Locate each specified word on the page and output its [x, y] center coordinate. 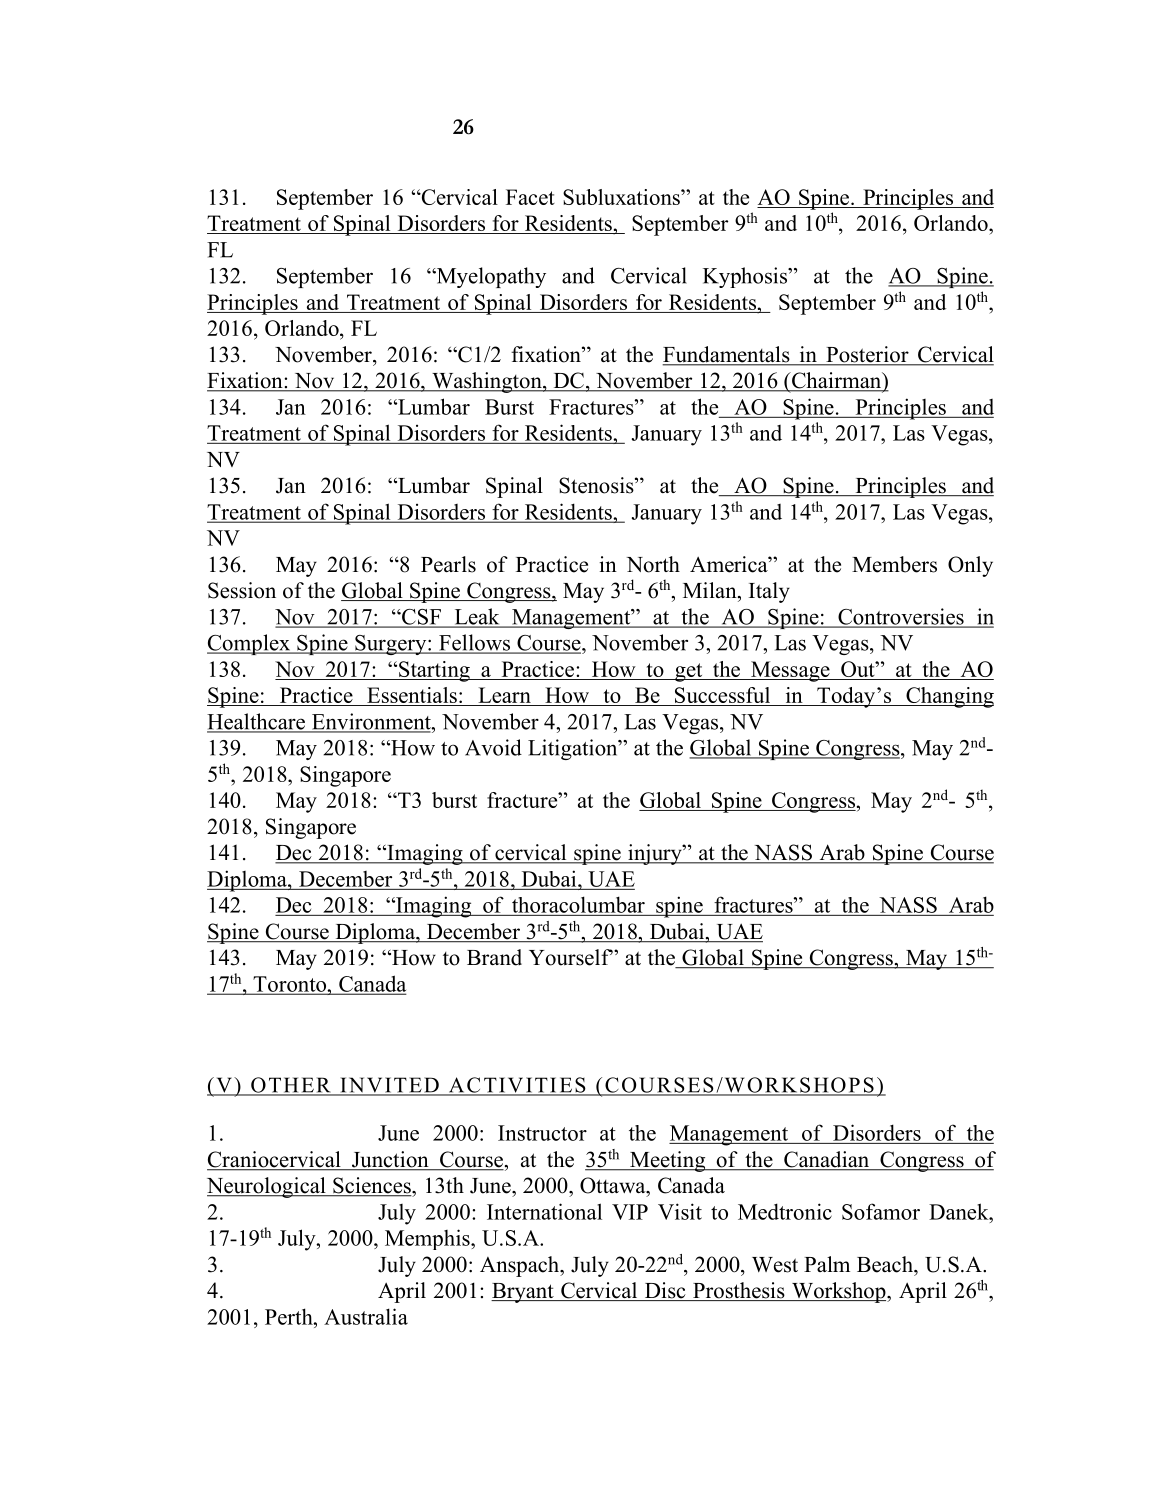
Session [242, 590]
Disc [665, 1291]
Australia [366, 1316]
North [653, 564]
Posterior [867, 355]
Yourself [571, 957]
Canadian [827, 1160]
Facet [530, 197]
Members [894, 564]
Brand [494, 957]
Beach [886, 1264]
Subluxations [622, 197]
